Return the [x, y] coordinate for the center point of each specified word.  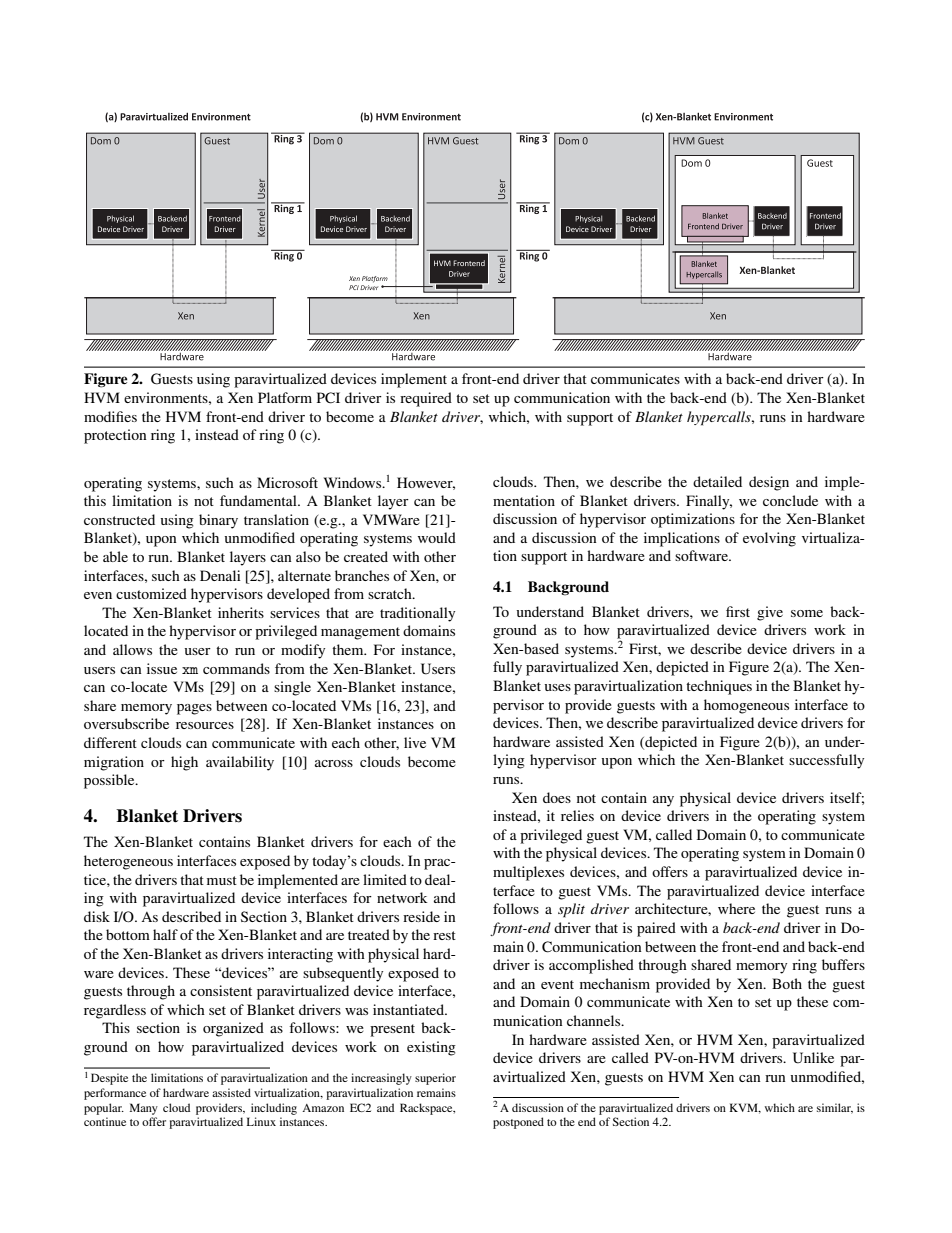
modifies [110, 416]
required [426, 399]
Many [144, 1109]
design [769, 483]
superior [435, 1079]
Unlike [813, 1058]
